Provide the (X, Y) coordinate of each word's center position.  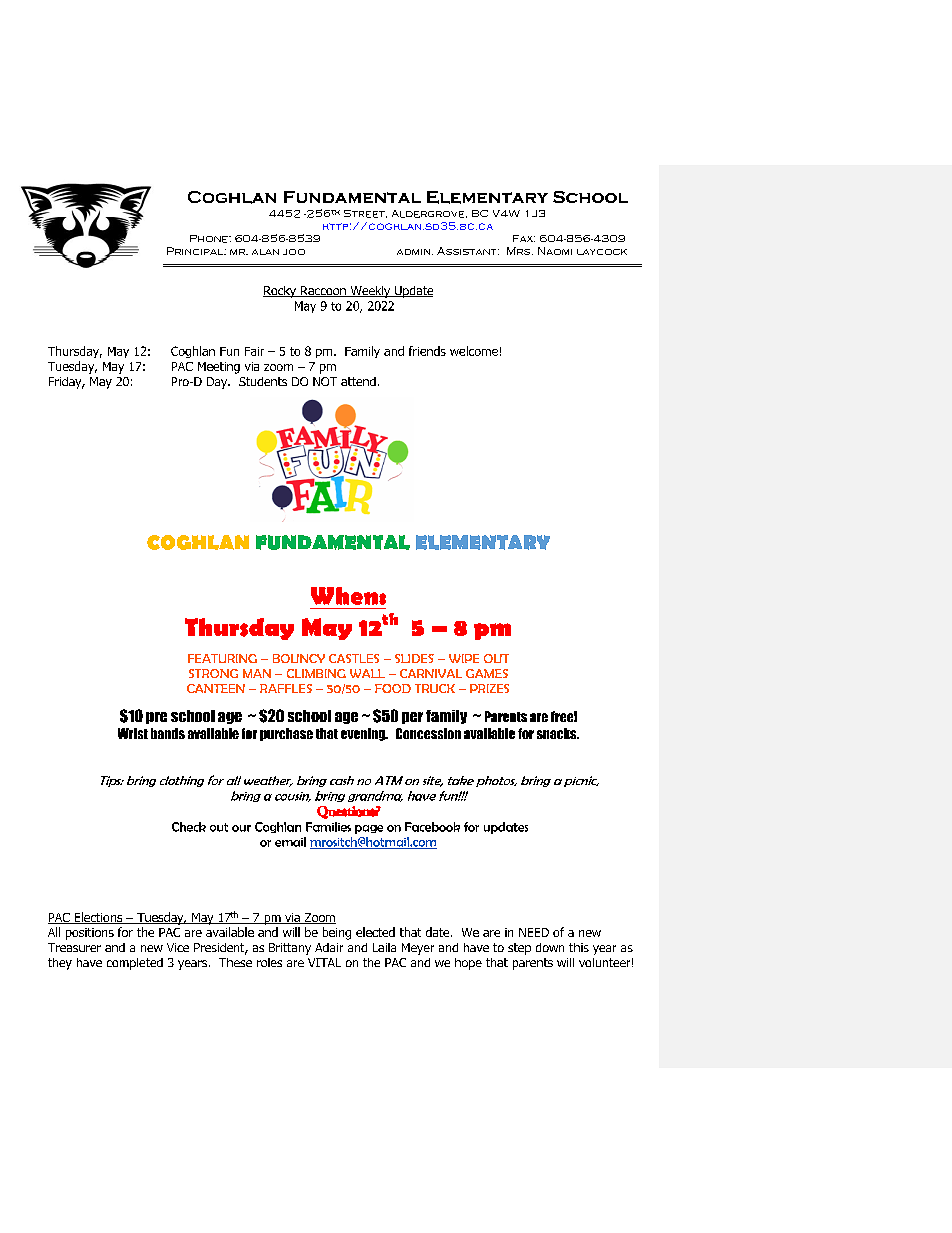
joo (294, 252)
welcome (474, 351)
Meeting (219, 368)
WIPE (464, 658)
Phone (210, 239)
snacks (558, 733)
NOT (325, 381)
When (345, 596)
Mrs (520, 251)
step (519, 949)
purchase (286, 734)
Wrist (133, 733)
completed (135, 964)
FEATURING (222, 658)
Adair (329, 947)
